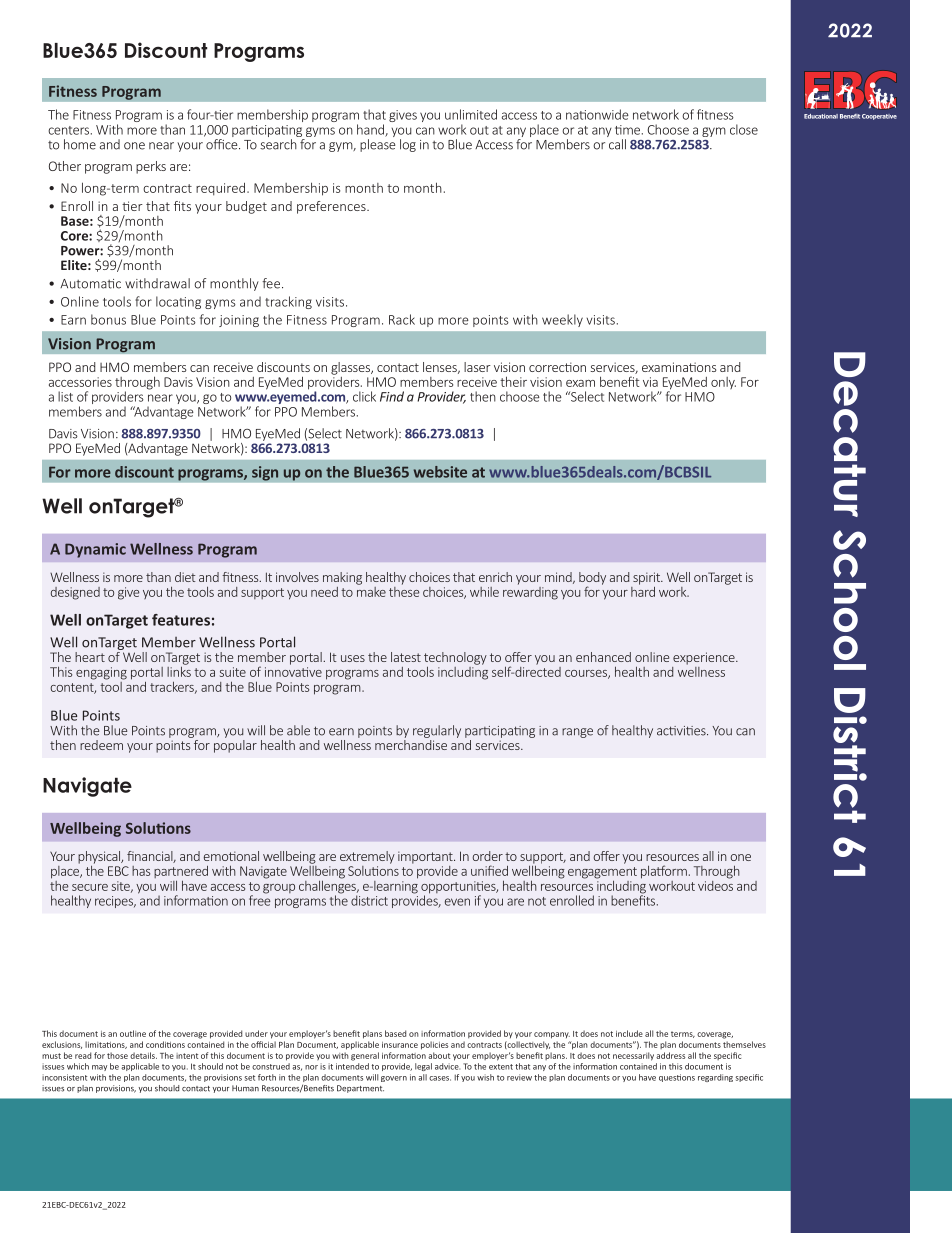 This image has width=952, height=1233. What do you see at coordinates (404, 590) in the image?
I see `these` at bounding box center [404, 590].
